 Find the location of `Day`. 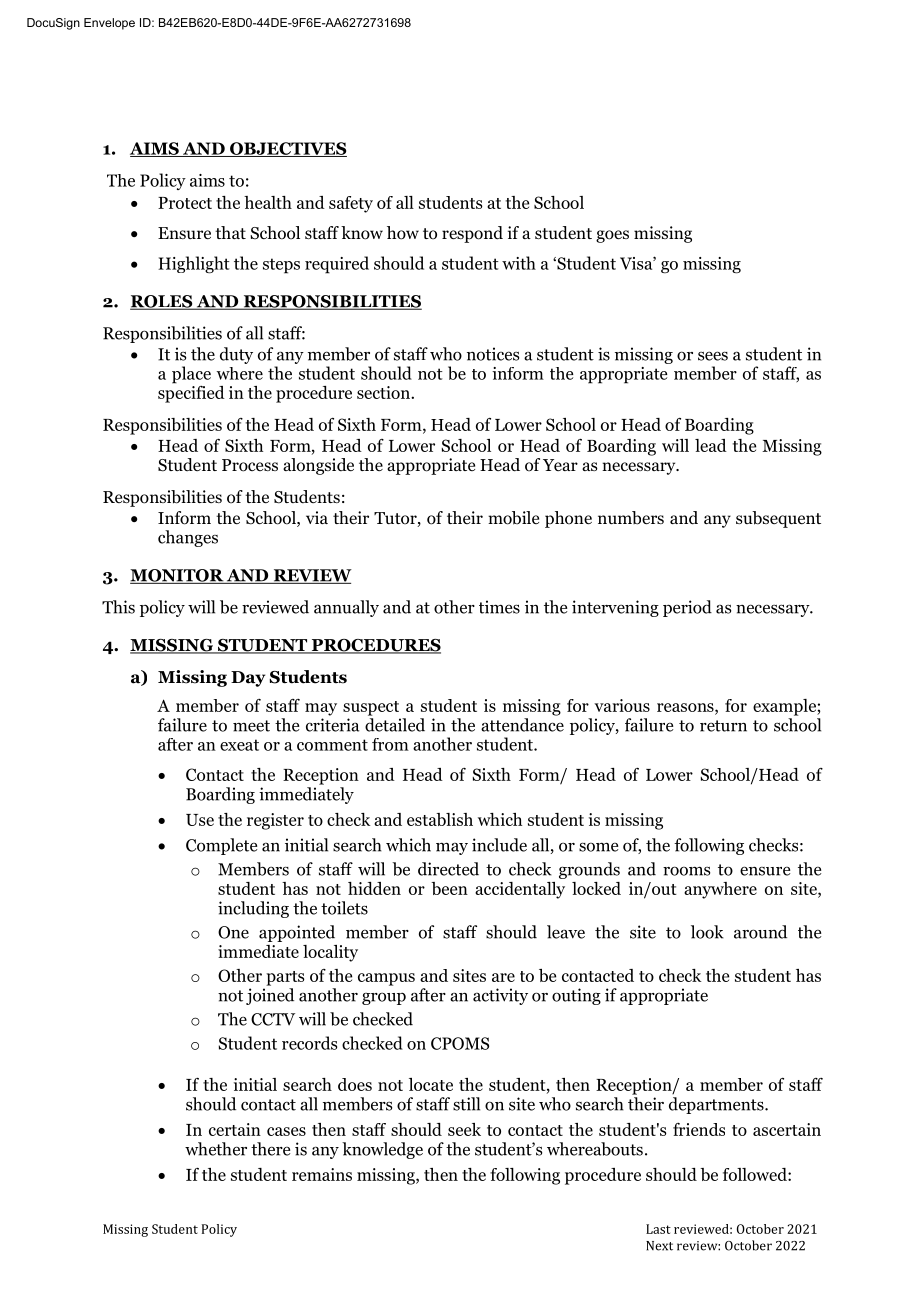

Day is located at coordinates (248, 679).
